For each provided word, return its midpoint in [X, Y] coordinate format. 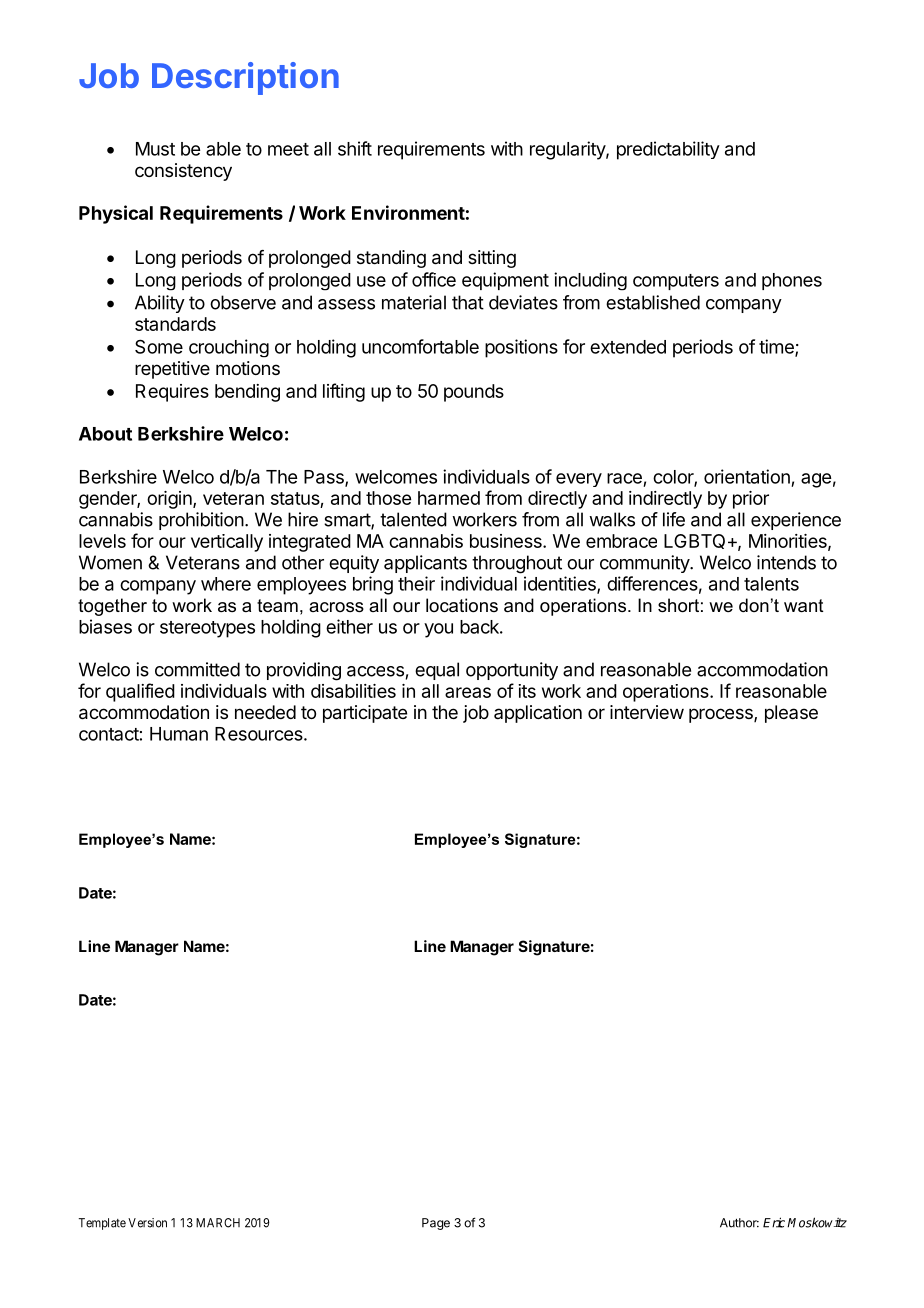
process [722, 715]
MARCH [218, 1223]
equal [437, 671]
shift [355, 148]
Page [436, 1224]
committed [197, 669]
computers [676, 282]
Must [155, 149]
